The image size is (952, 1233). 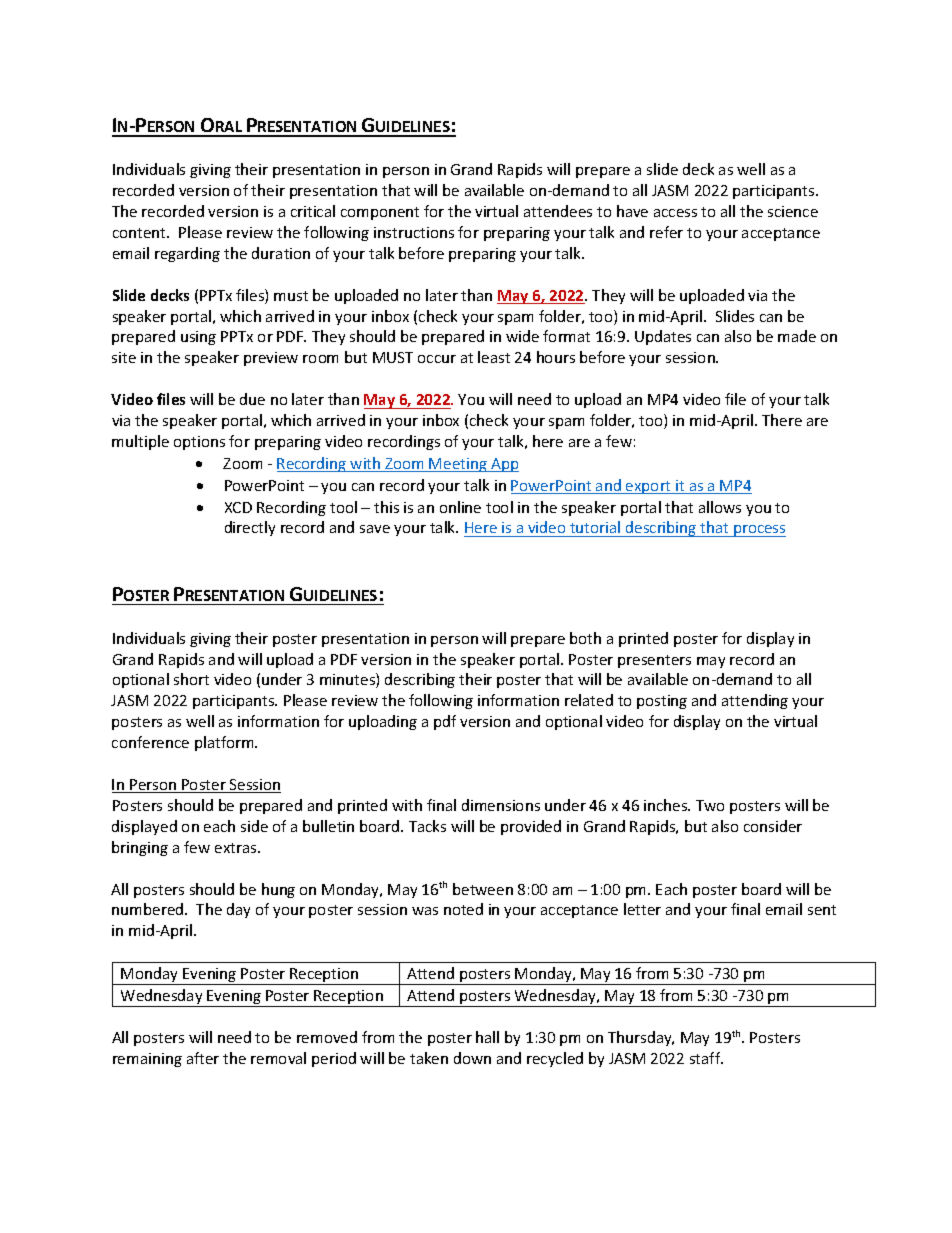 What do you see at coordinates (706, 1058) in the document?
I see `staff` at bounding box center [706, 1058].
